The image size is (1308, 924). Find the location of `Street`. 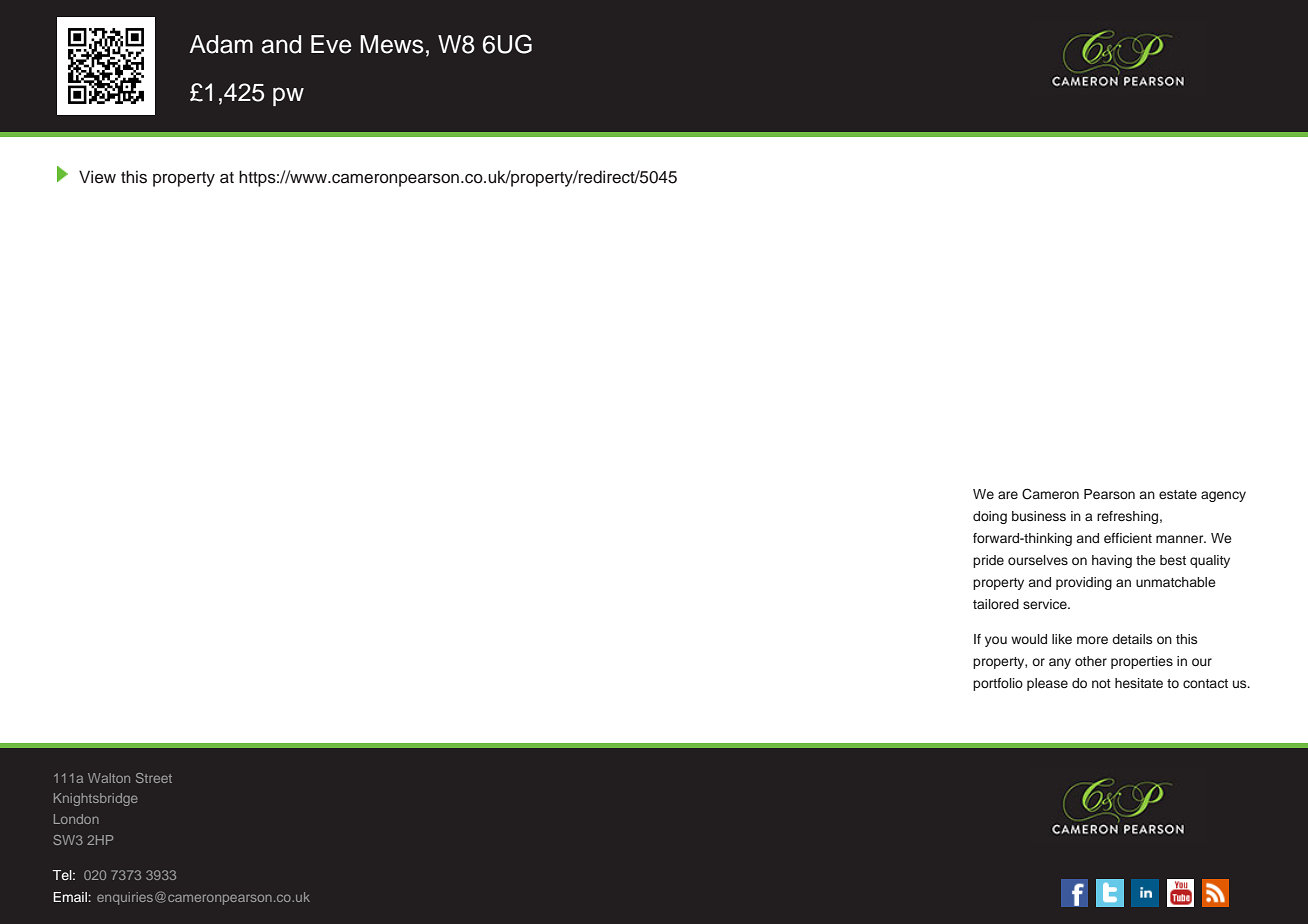

Street is located at coordinates (154, 778).
